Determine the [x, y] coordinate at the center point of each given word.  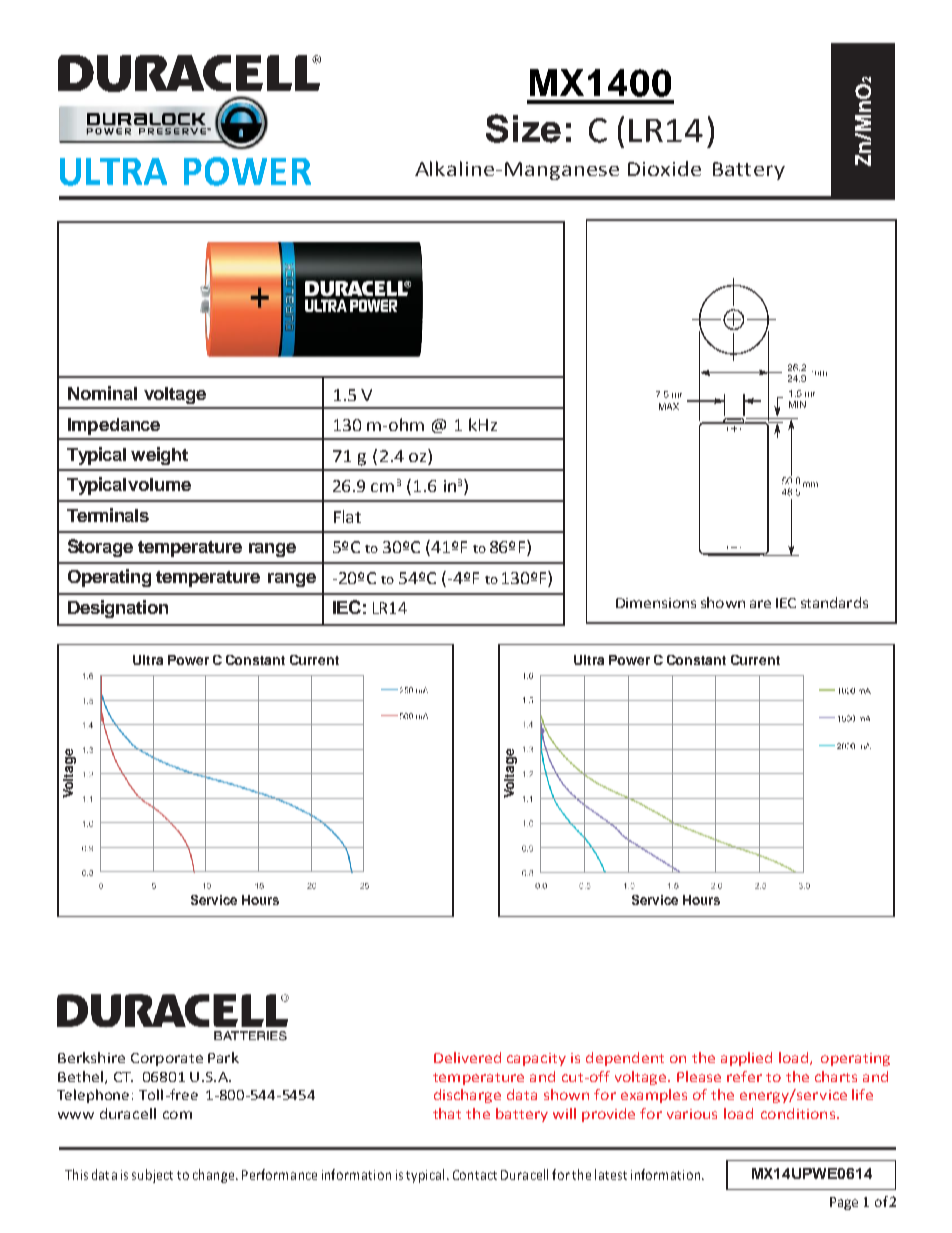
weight [159, 456]
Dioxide [664, 168]
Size [523, 128]
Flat [347, 516]
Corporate [167, 1059]
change [215, 1176]
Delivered [467, 1057]
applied [746, 1059]
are [760, 604]
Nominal [102, 393]
